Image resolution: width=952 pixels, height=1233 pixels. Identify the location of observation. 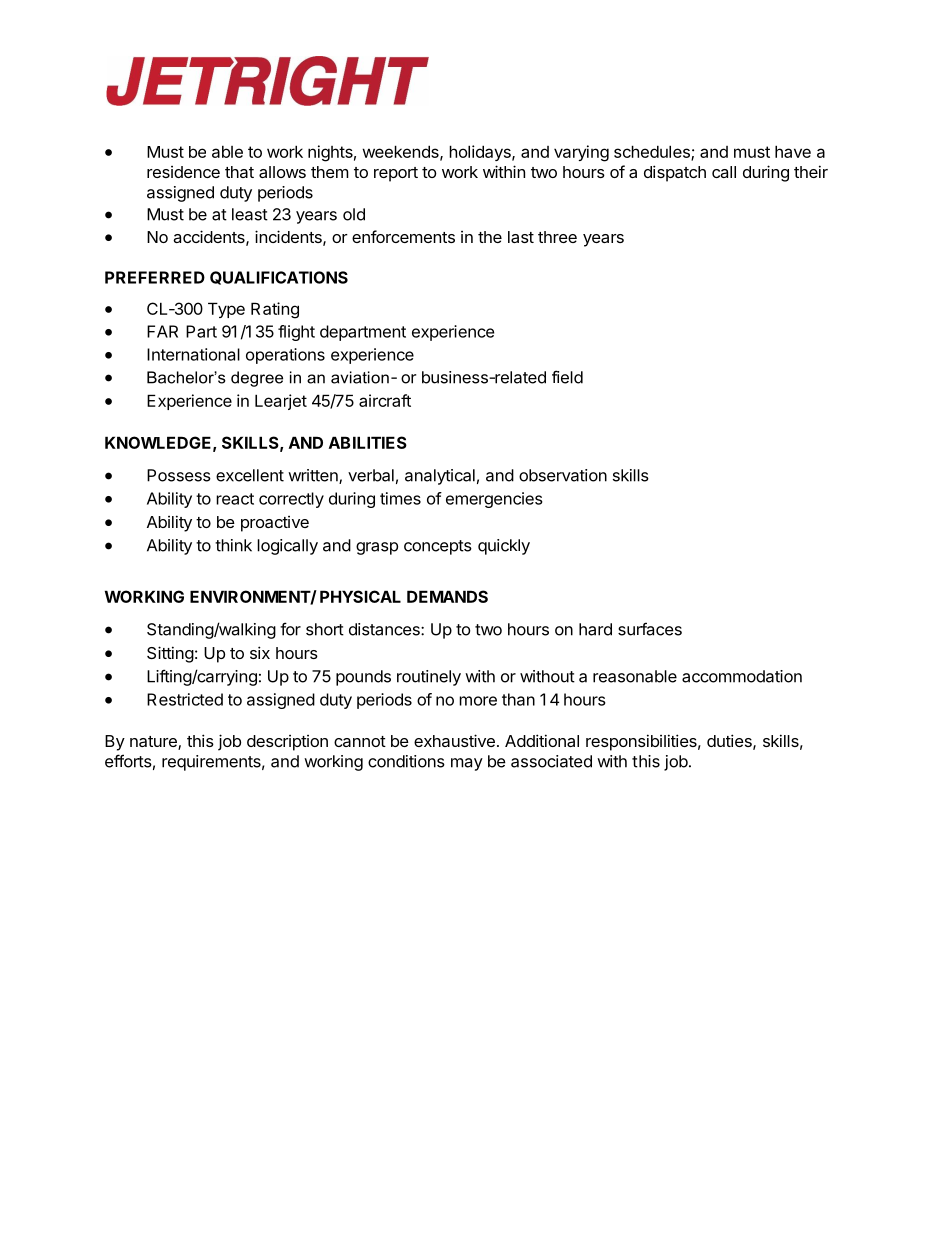
(563, 475).
